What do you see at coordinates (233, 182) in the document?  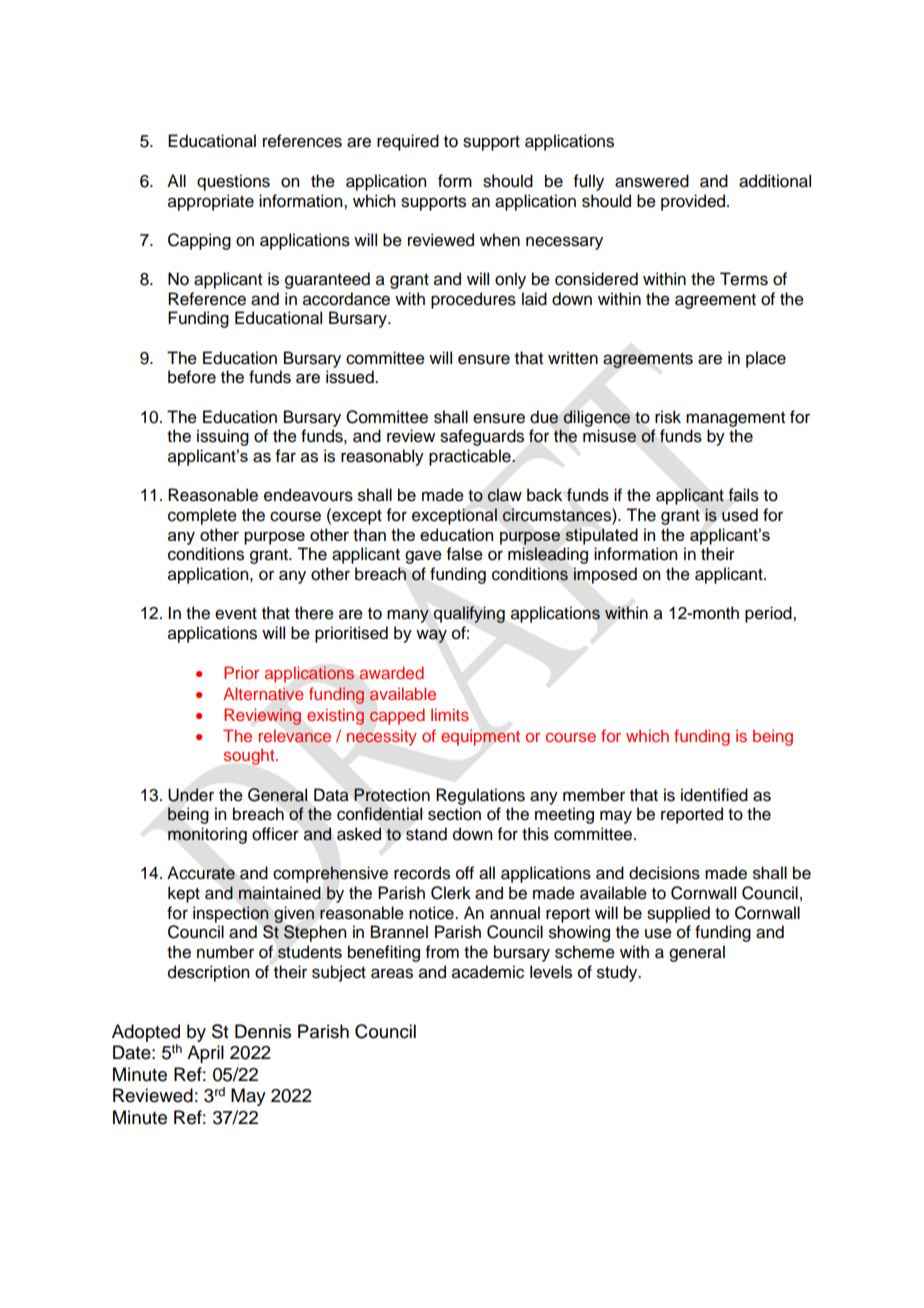 I see `questions` at bounding box center [233, 182].
